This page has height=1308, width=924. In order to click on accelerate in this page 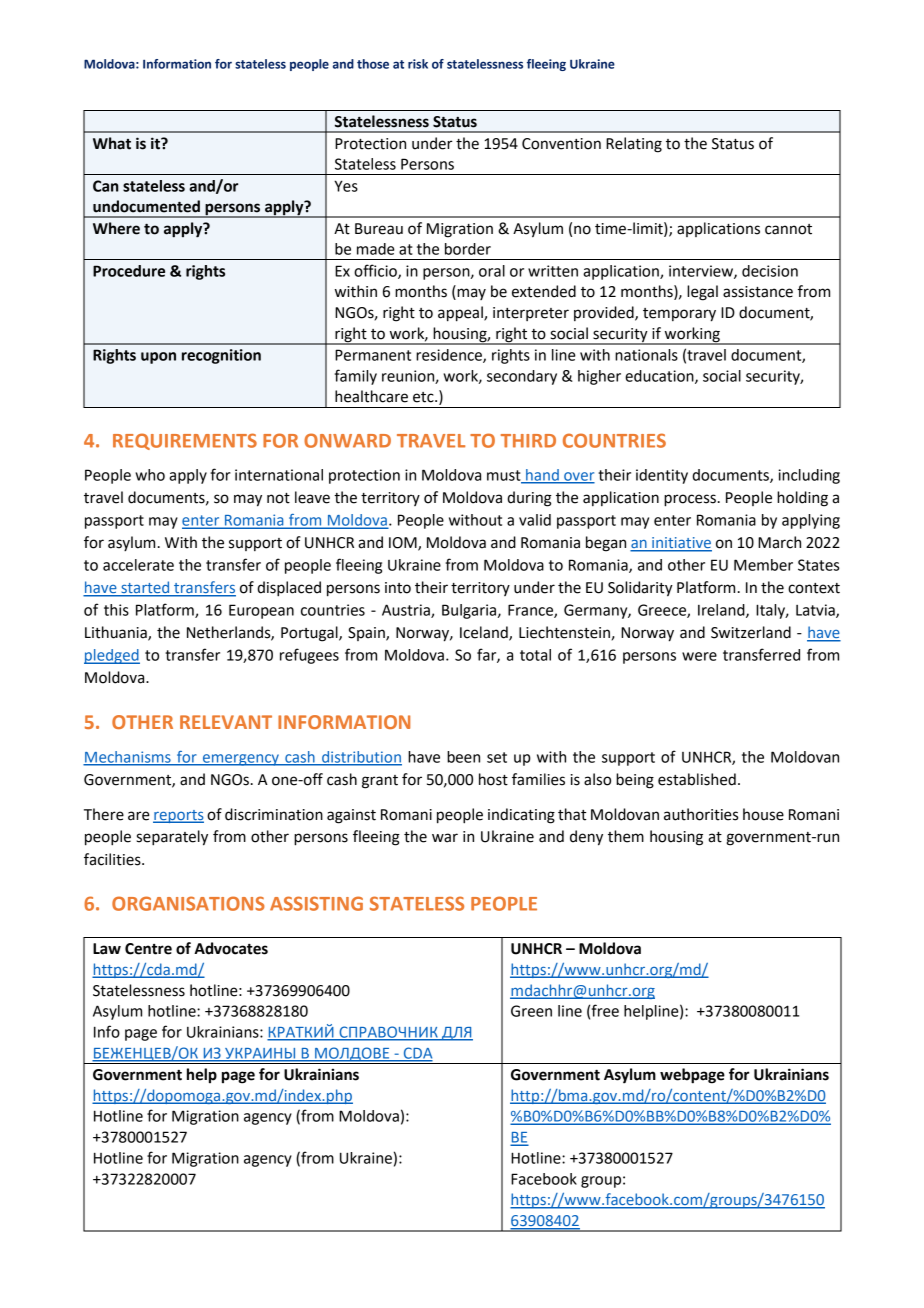, I will do `click(138, 565)`.
